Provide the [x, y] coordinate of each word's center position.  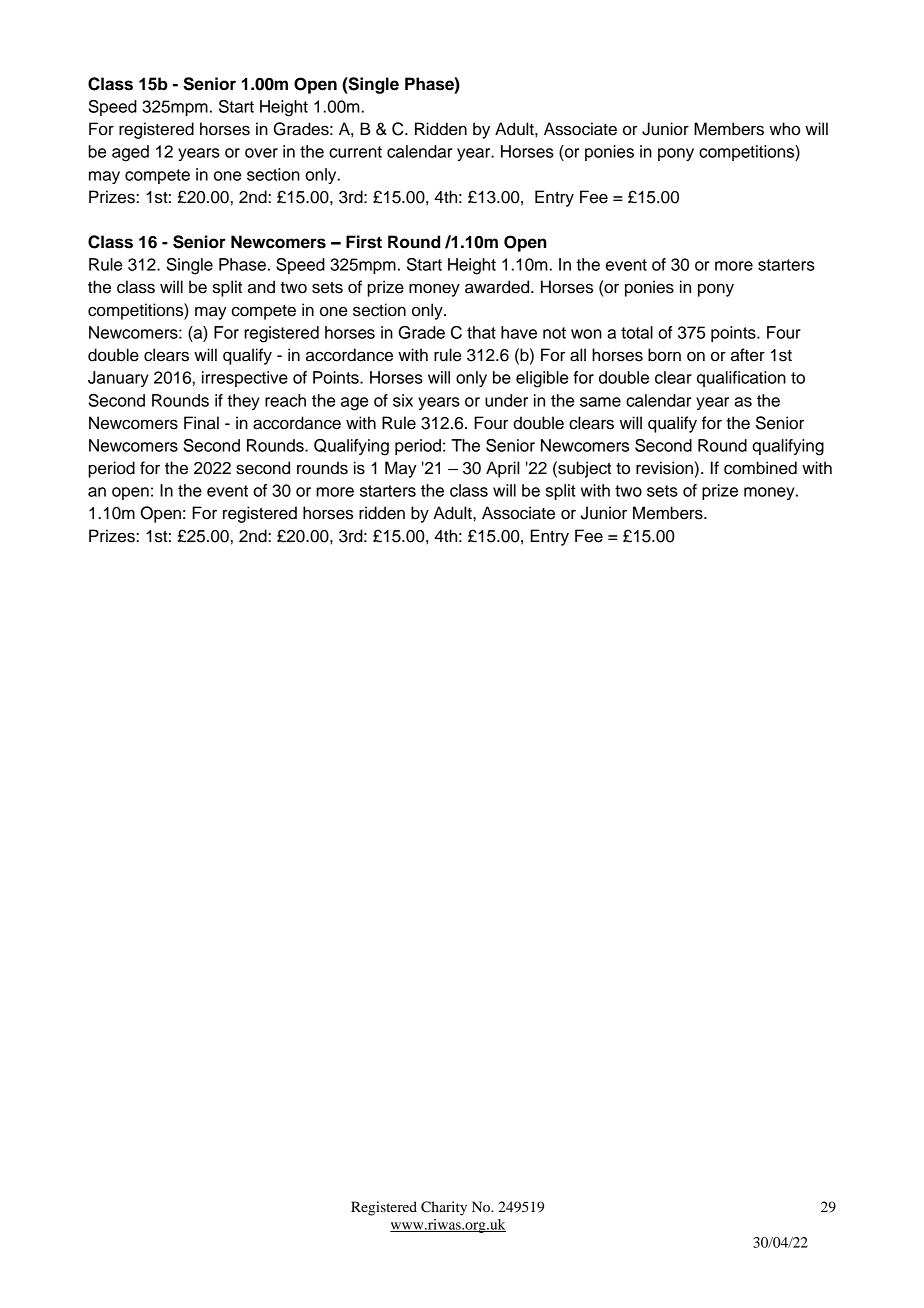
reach [285, 400]
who [784, 129]
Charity [444, 1208]
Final [201, 423]
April [502, 469]
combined [760, 468]
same [600, 402]
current [355, 152]
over [261, 153]
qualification [741, 379]
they [243, 402]
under [506, 400]
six [403, 400]
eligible [542, 379]
